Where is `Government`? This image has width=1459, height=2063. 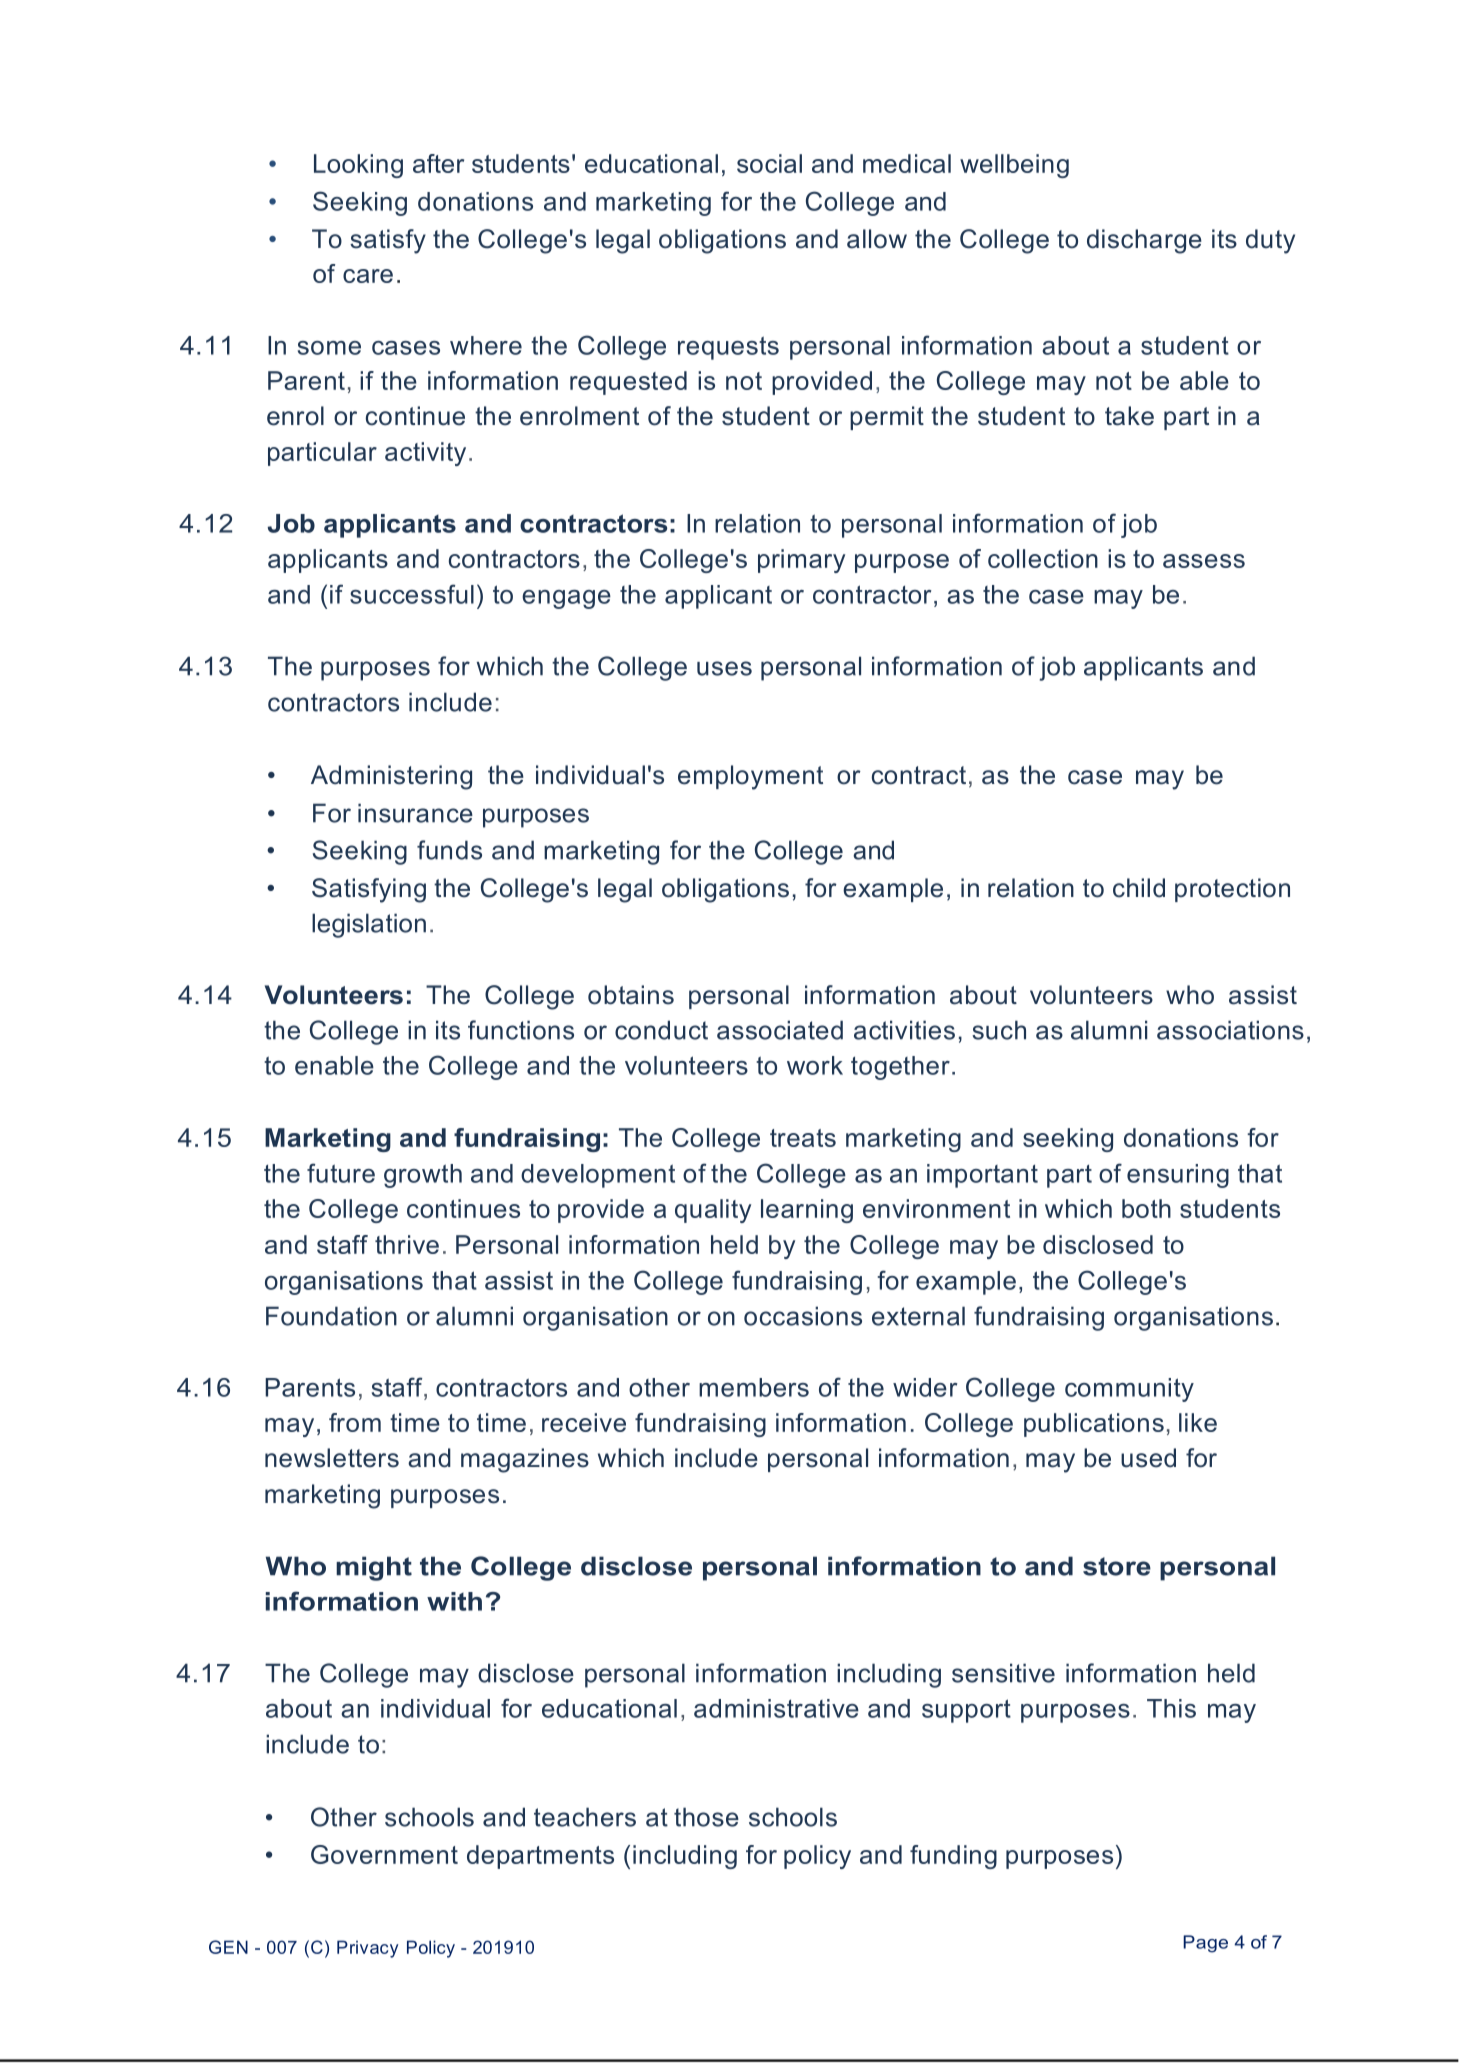
Government is located at coordinates (384, 1854).
